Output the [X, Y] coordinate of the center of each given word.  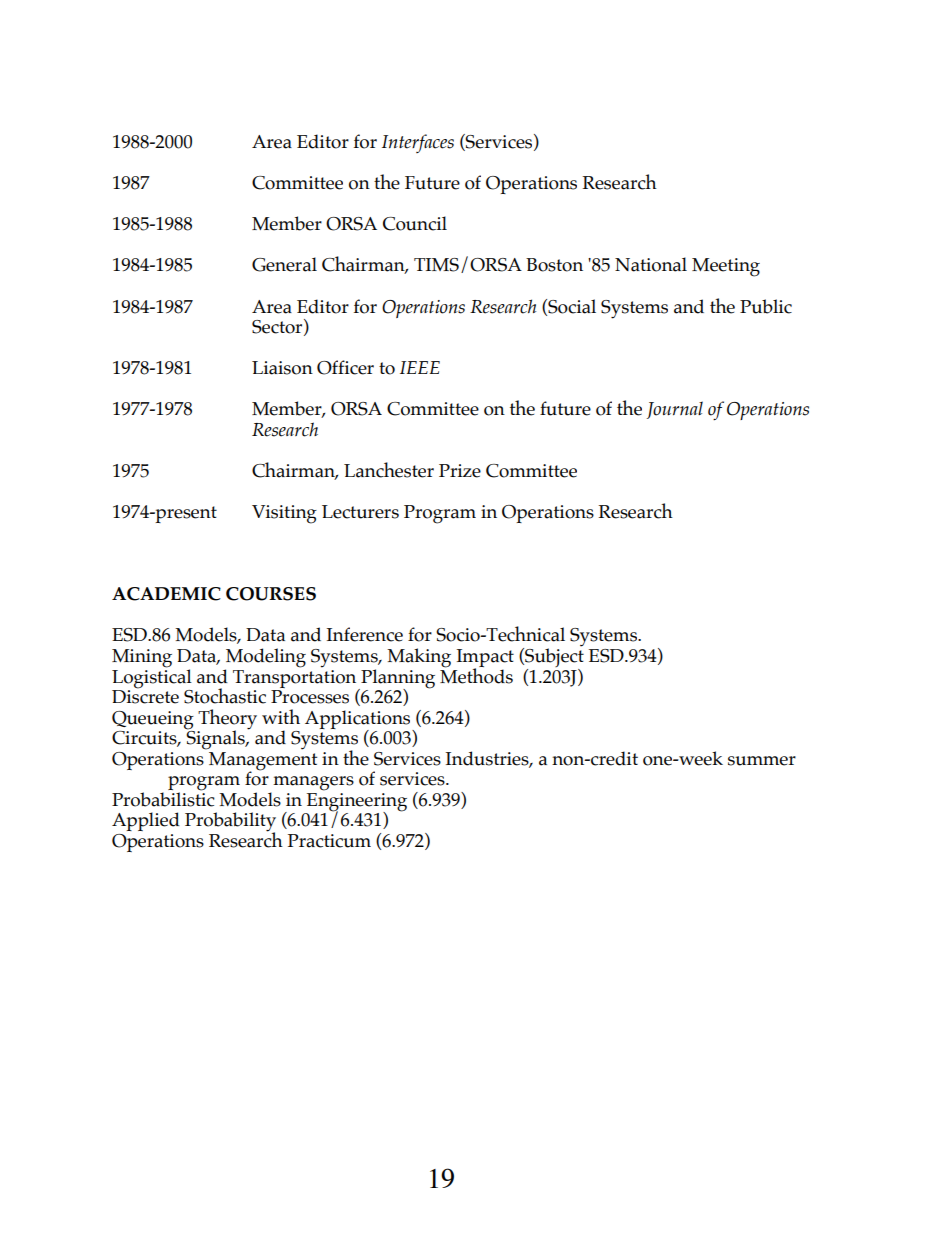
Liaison [282, 368]
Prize [460, 471]
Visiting [284, 514]
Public [766, 306]
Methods [476, 675]
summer [762, 761]
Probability [230, 823]
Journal [675, 410]
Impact [485, 659]
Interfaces [418, 143]
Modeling [265, 659]
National [651, 264]
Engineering [357, 801]
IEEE [420, 367]
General [284, 264]
